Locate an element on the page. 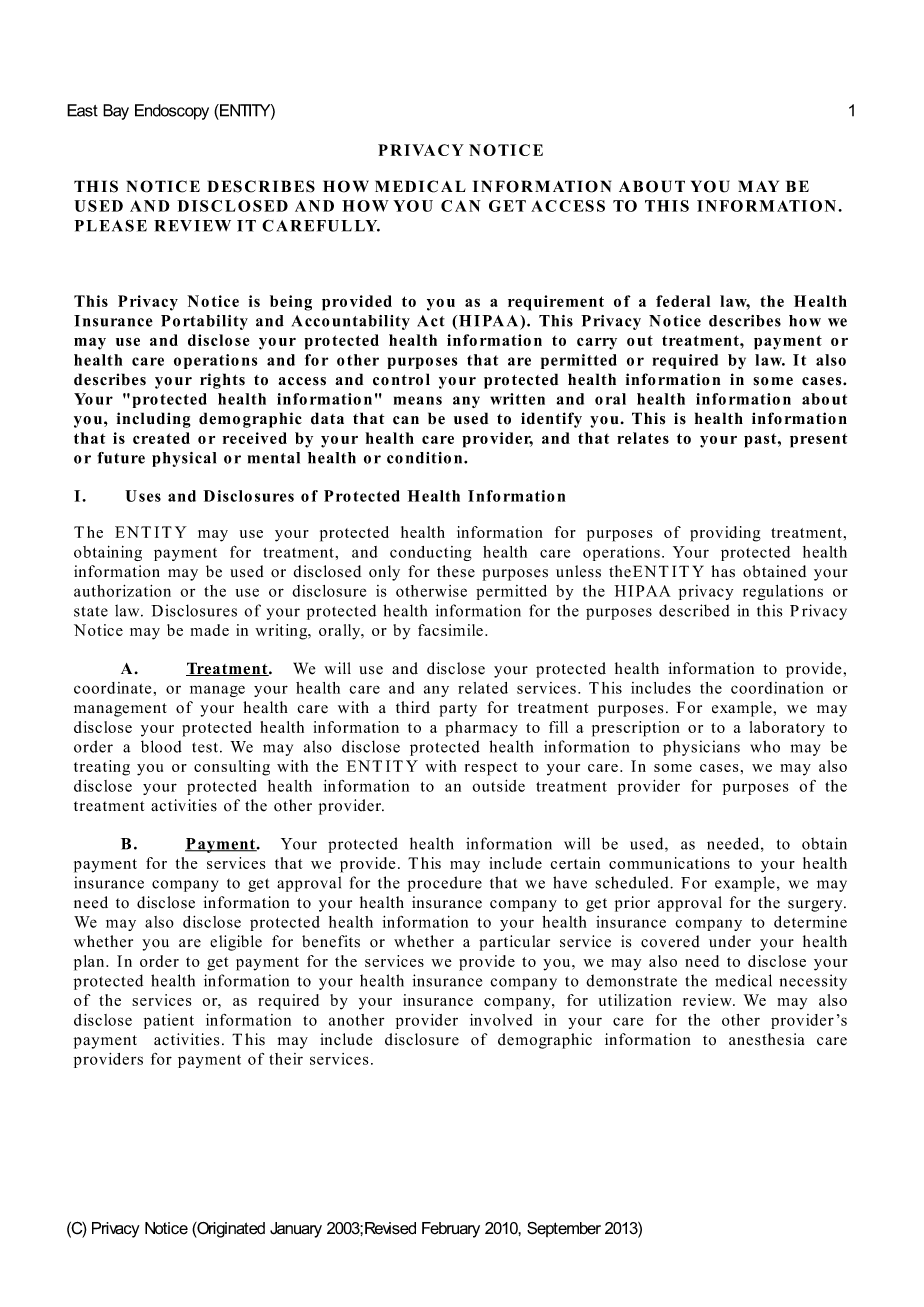 This page has height=1307, width=924. coordination is located at coordinates (777, 688).
